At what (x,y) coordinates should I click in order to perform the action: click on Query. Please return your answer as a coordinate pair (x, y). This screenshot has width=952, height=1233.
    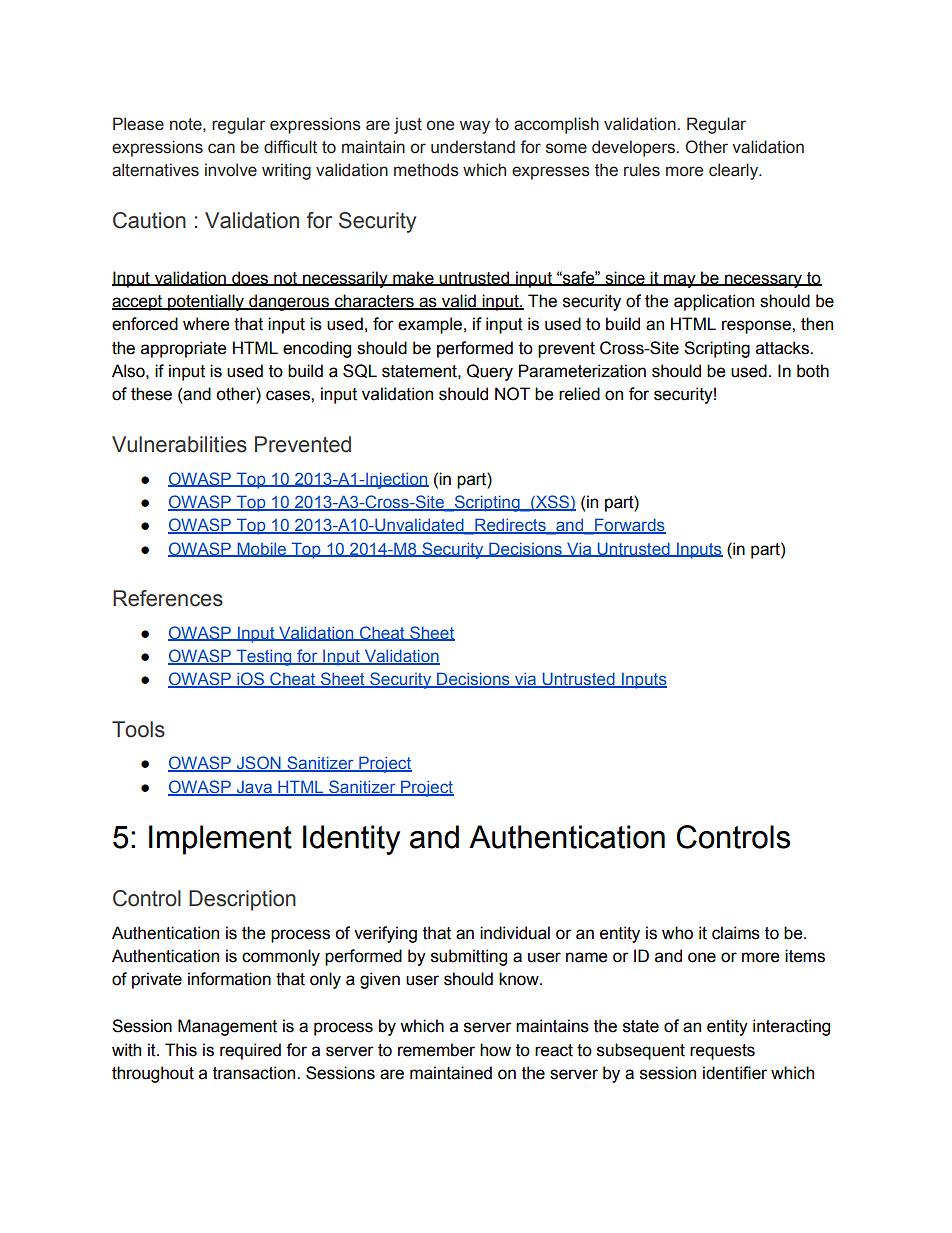
    Looking at the image, I should click on (490, 372).
